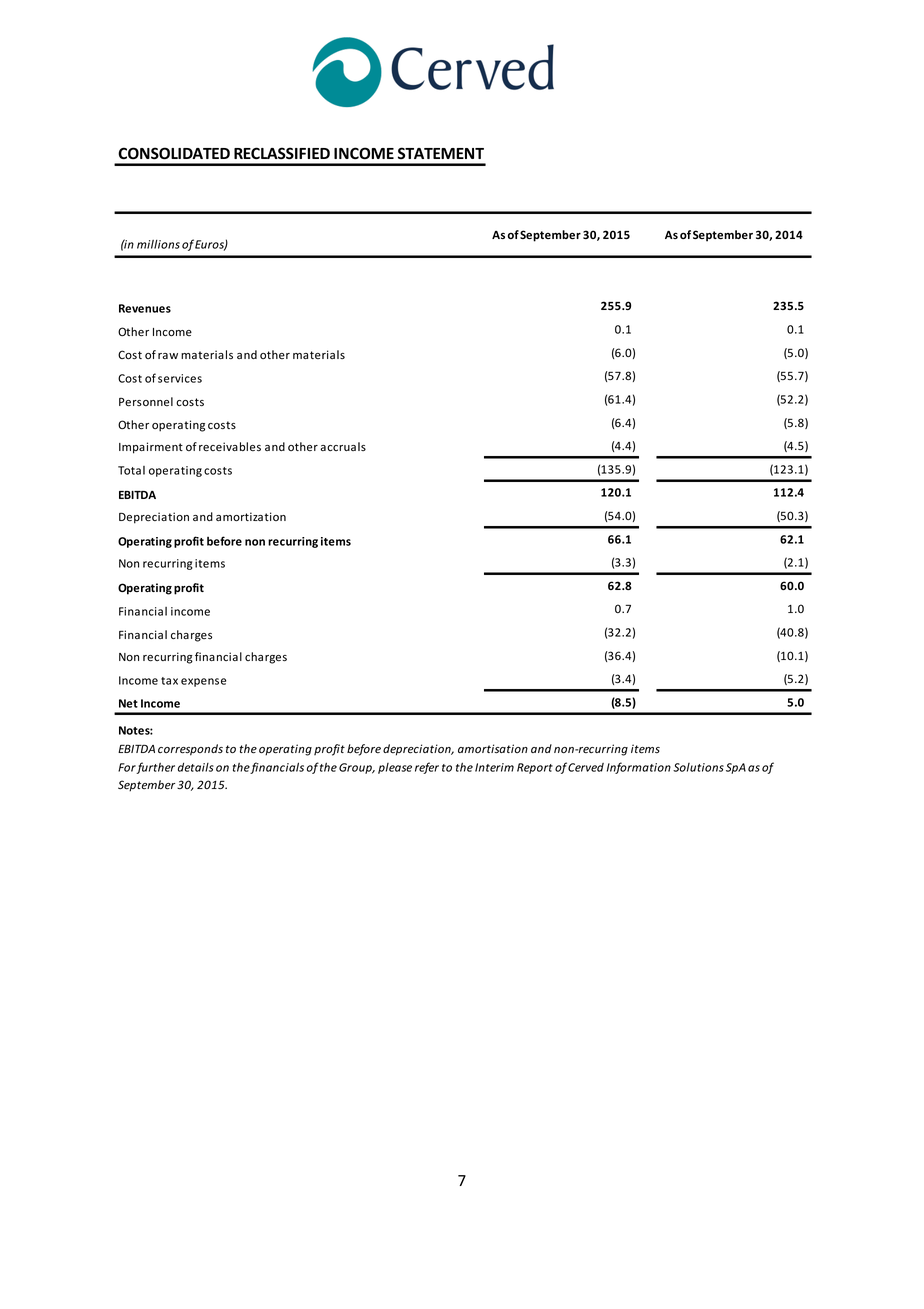 This document has height=1309, width=924. What do you see at coordinates (180, 378) in the document?
I see `services` at bounding box center [180, 378].
